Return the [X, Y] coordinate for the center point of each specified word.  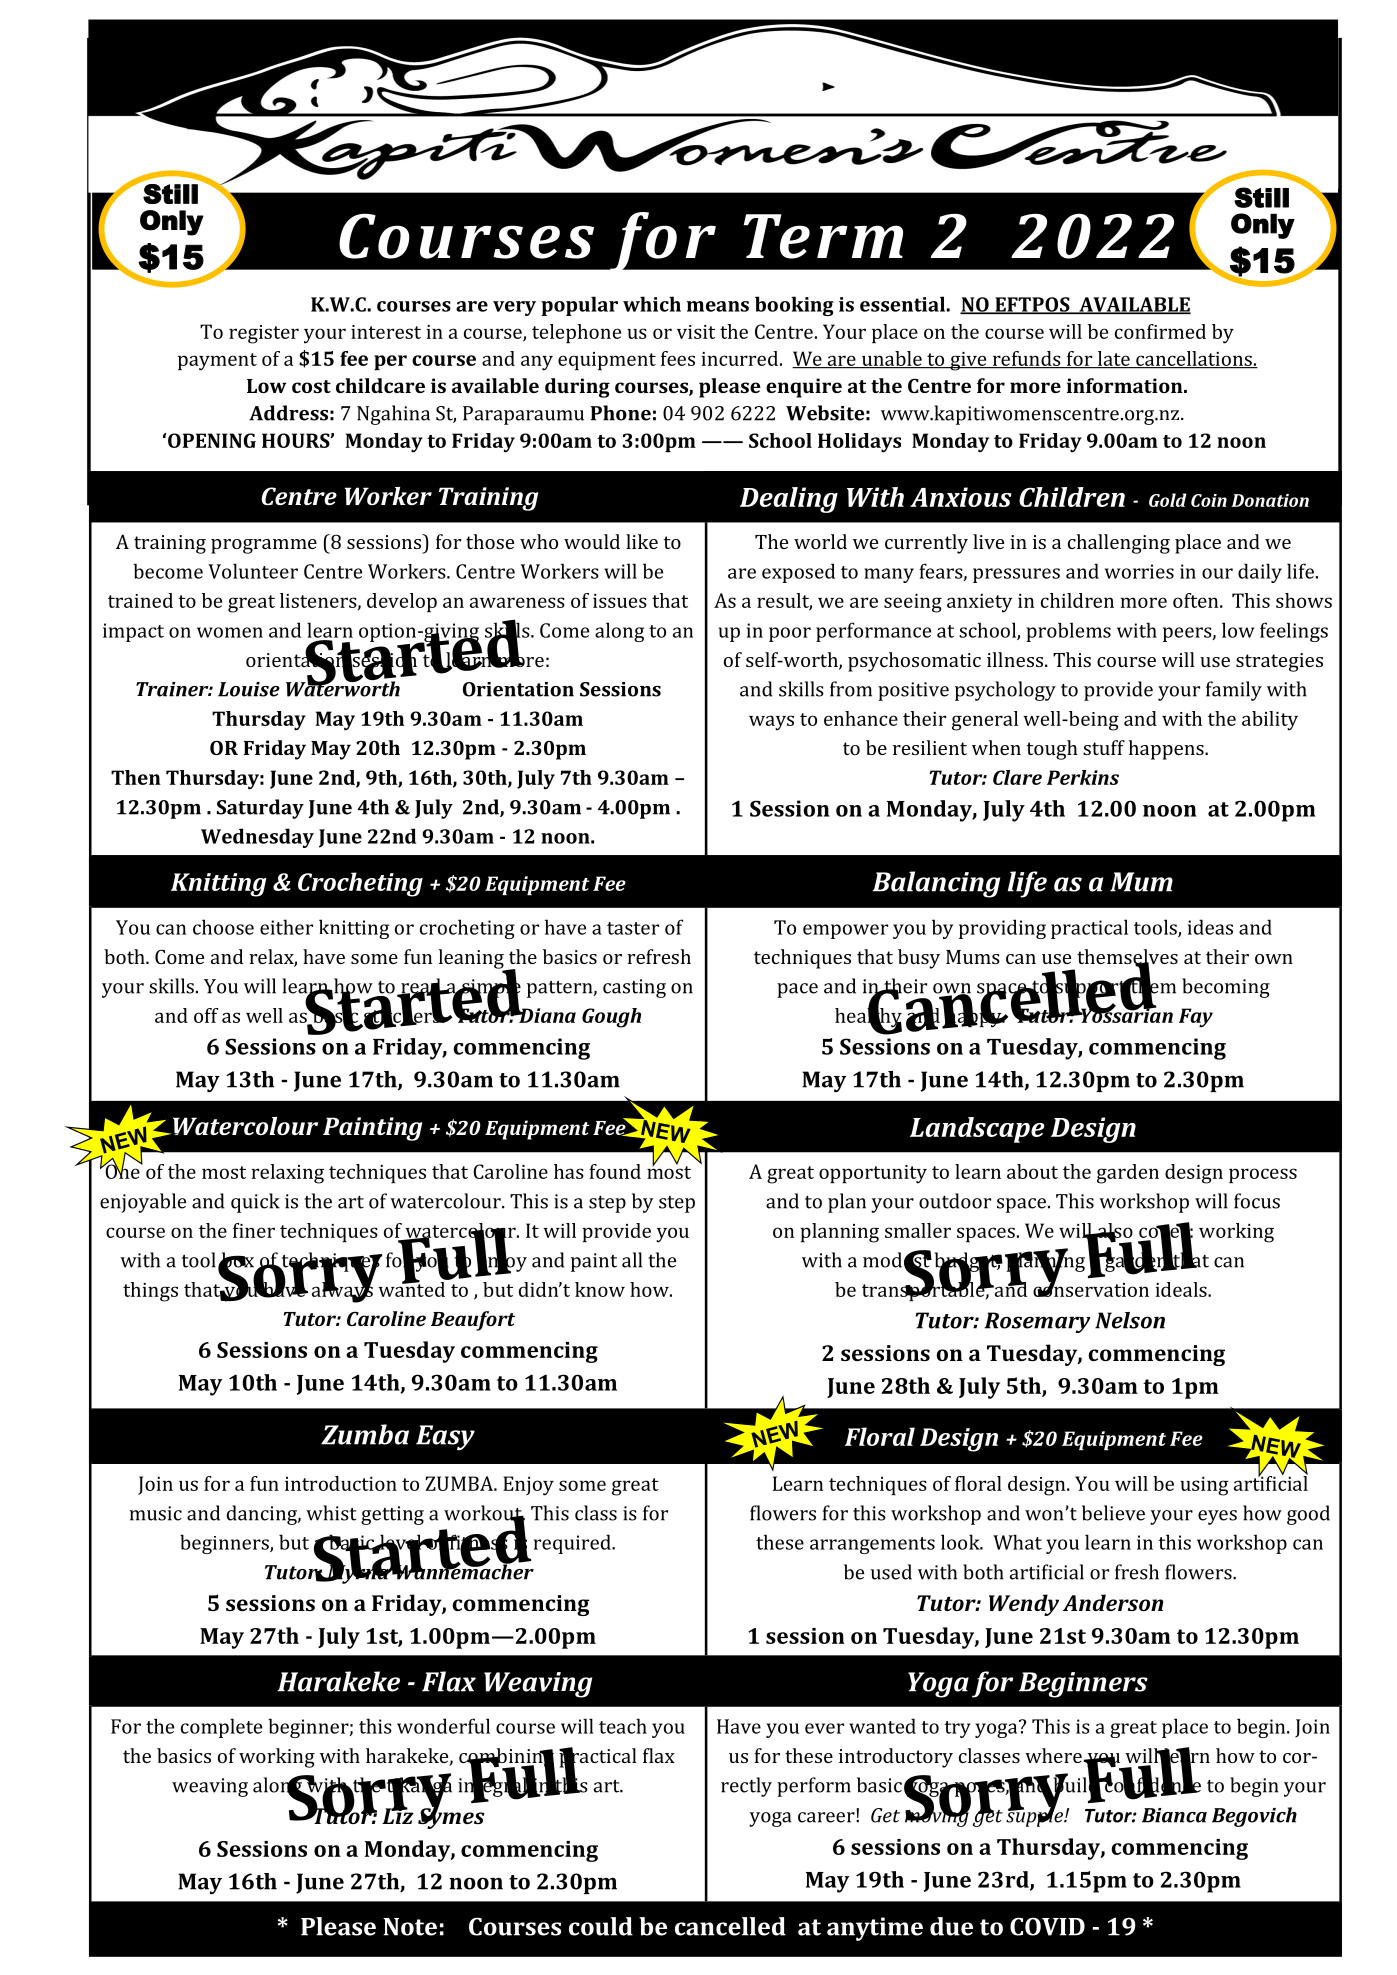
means [718, 306]
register [264, 334]
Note [410, 1927]
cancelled [730, 1926]
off [206, 1015]
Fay [1196, 1018]
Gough [611, 1018]
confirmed [1160, 331]
